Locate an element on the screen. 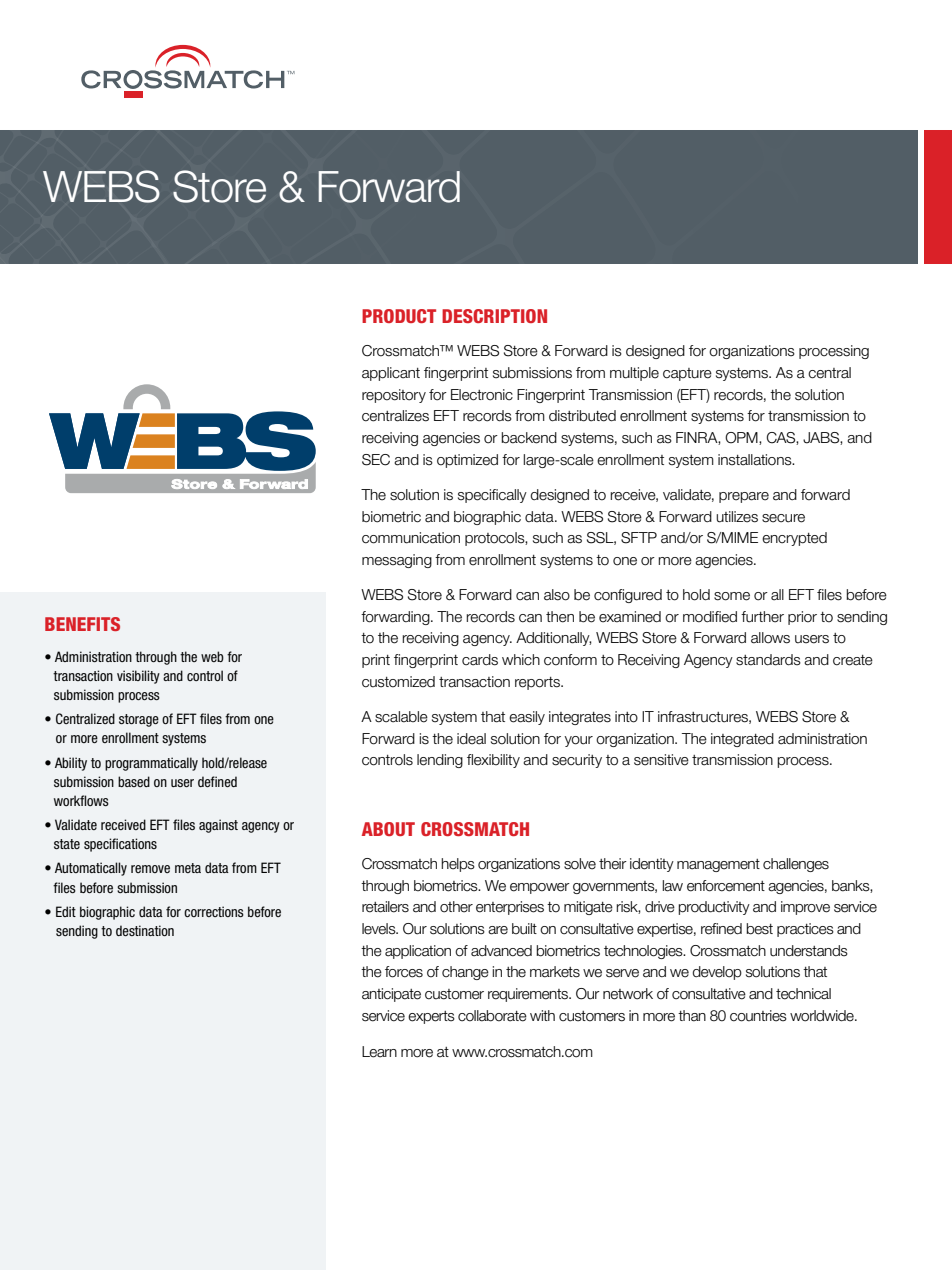  visibility is located at coordinates (138, 677).
